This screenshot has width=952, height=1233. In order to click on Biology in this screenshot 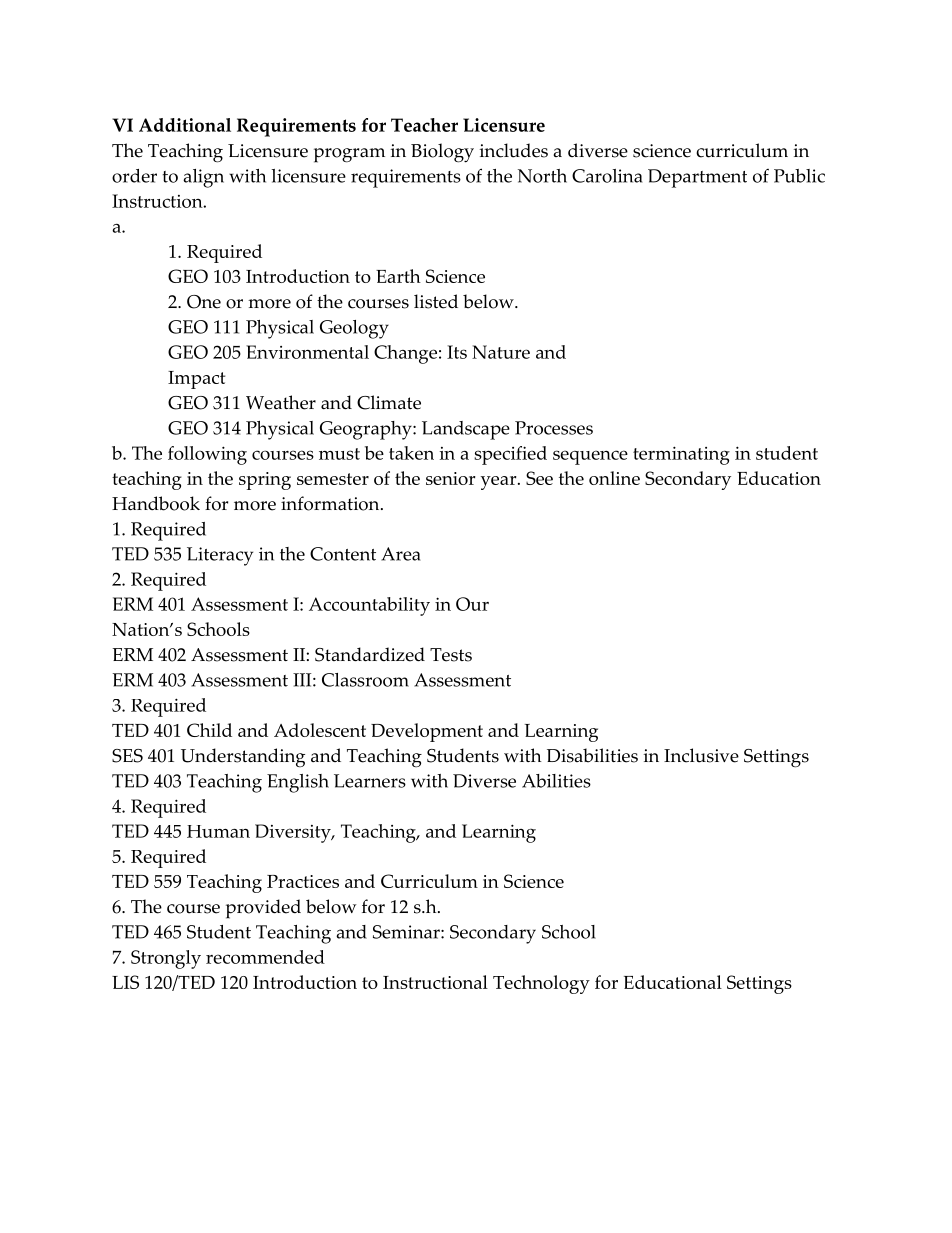, I will do `click(442, 153)`.
